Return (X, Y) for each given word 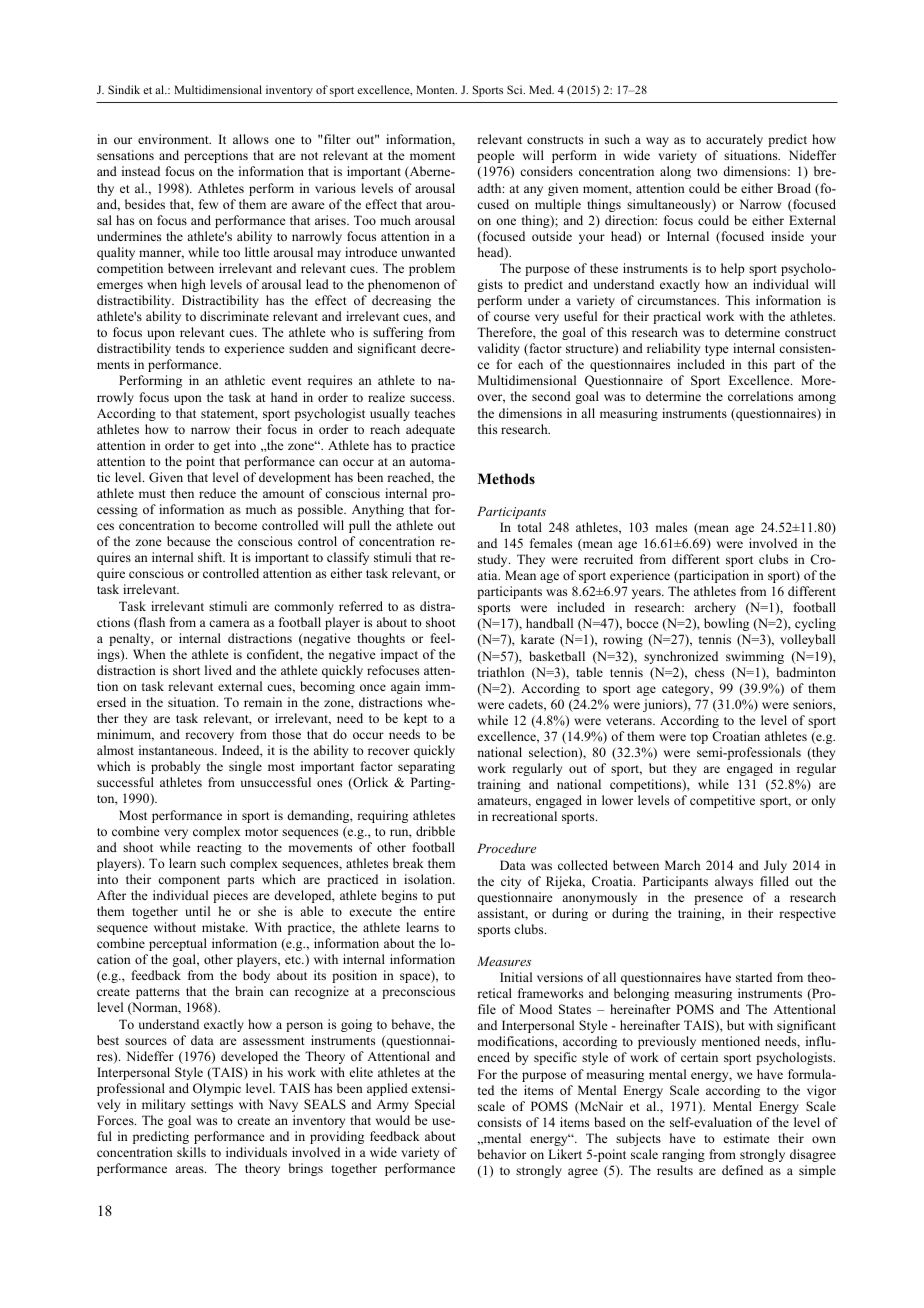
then (182, 493)
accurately (734, 140)
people (496, 156)
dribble (435, 831)
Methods (506, 479)
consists (499, 1122)
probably (175, 767)
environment (174, 139)
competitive (722, 801)
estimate (747, 1138)
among (817, 399)
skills (191, 1152)
